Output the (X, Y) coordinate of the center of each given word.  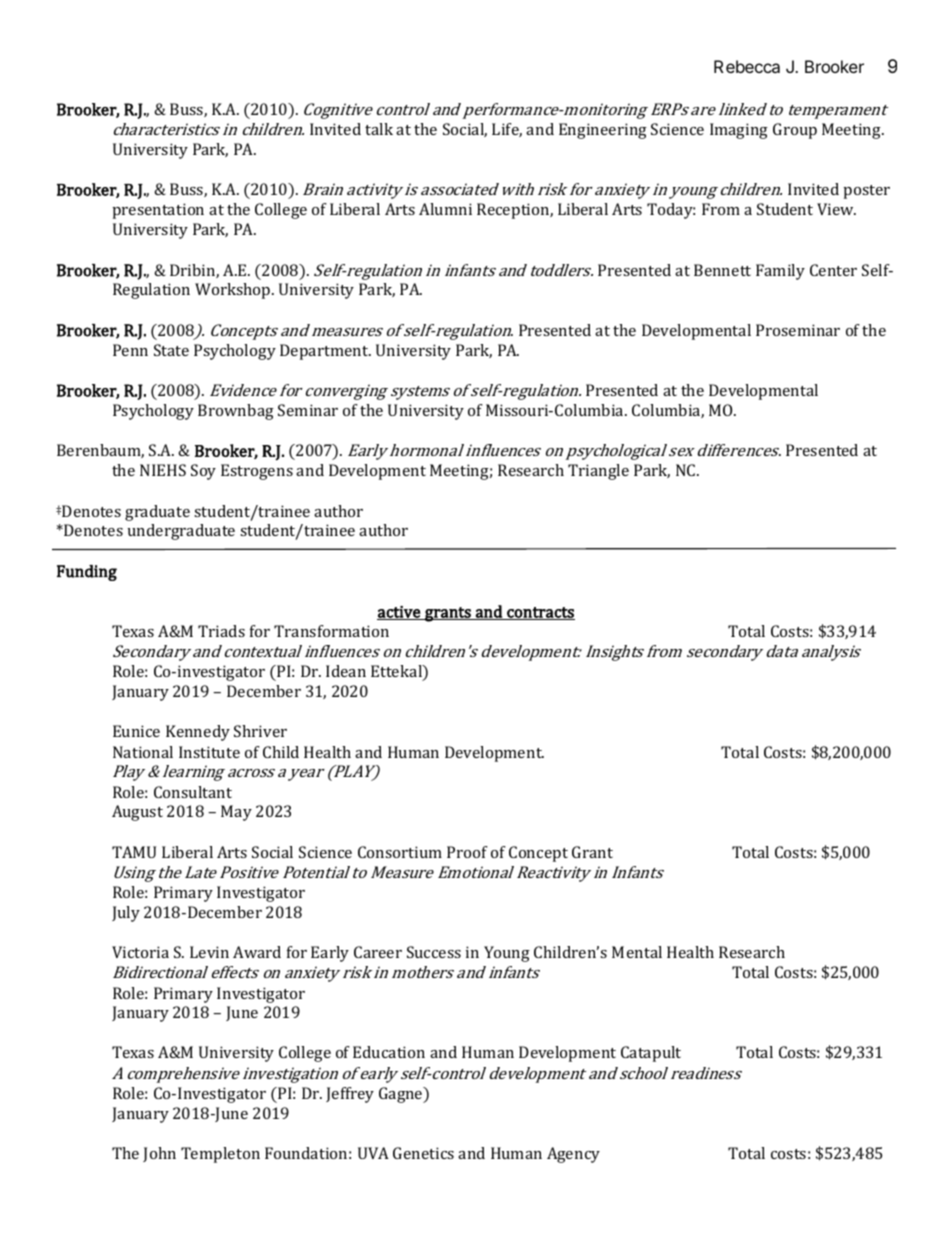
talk (379, 129)
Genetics (423, 1153)
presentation (158, 211)
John (159, 1154)
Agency (573, 1155)
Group (795, 131)
